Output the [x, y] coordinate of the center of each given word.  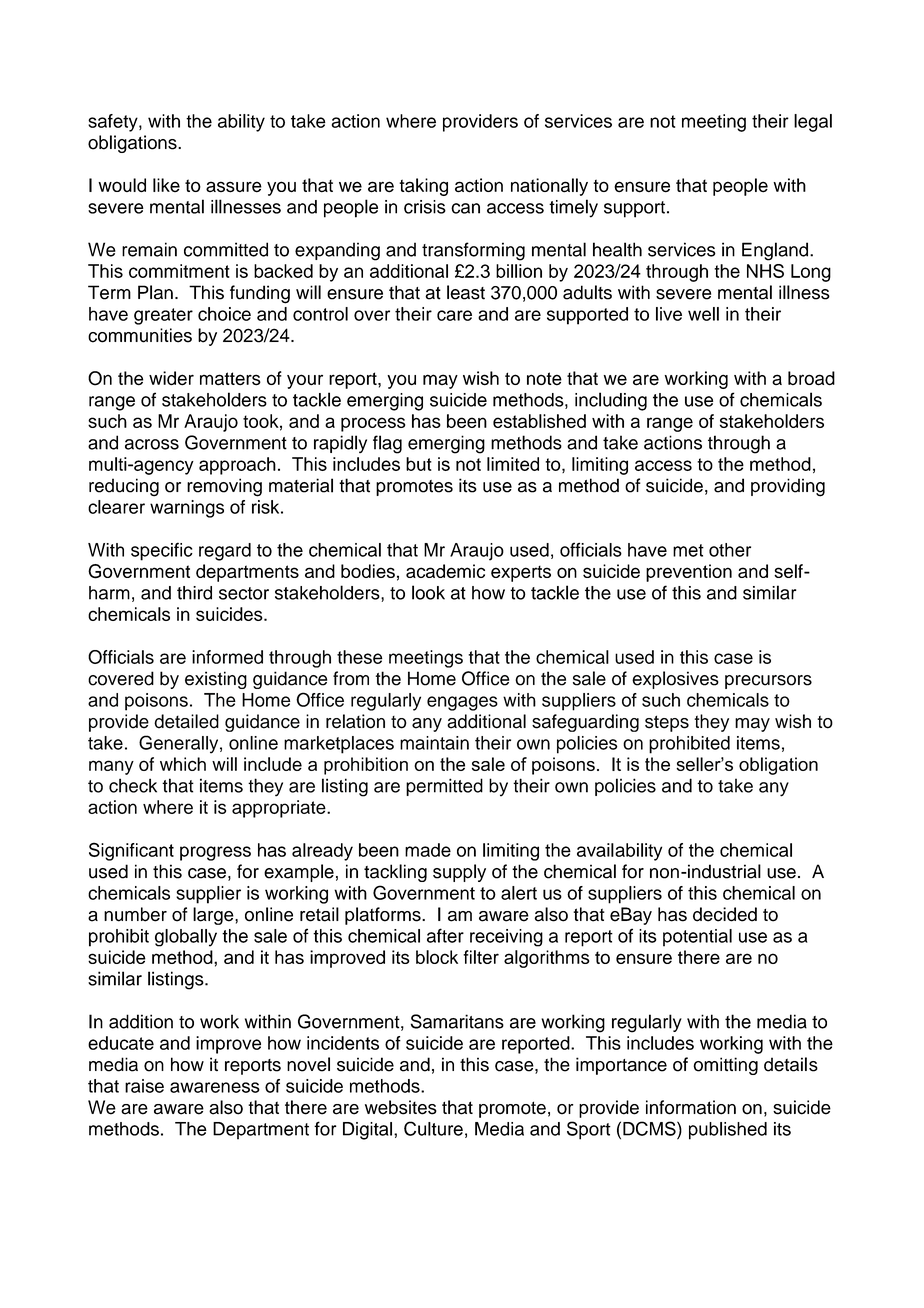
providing [788, 487]
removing [224, 487]
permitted [444, 787]
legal [813, 123]
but [419, 464]
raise [144, 1086]
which [183, 764]
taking [423, 187]
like [166, 185]
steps [667, 723]
